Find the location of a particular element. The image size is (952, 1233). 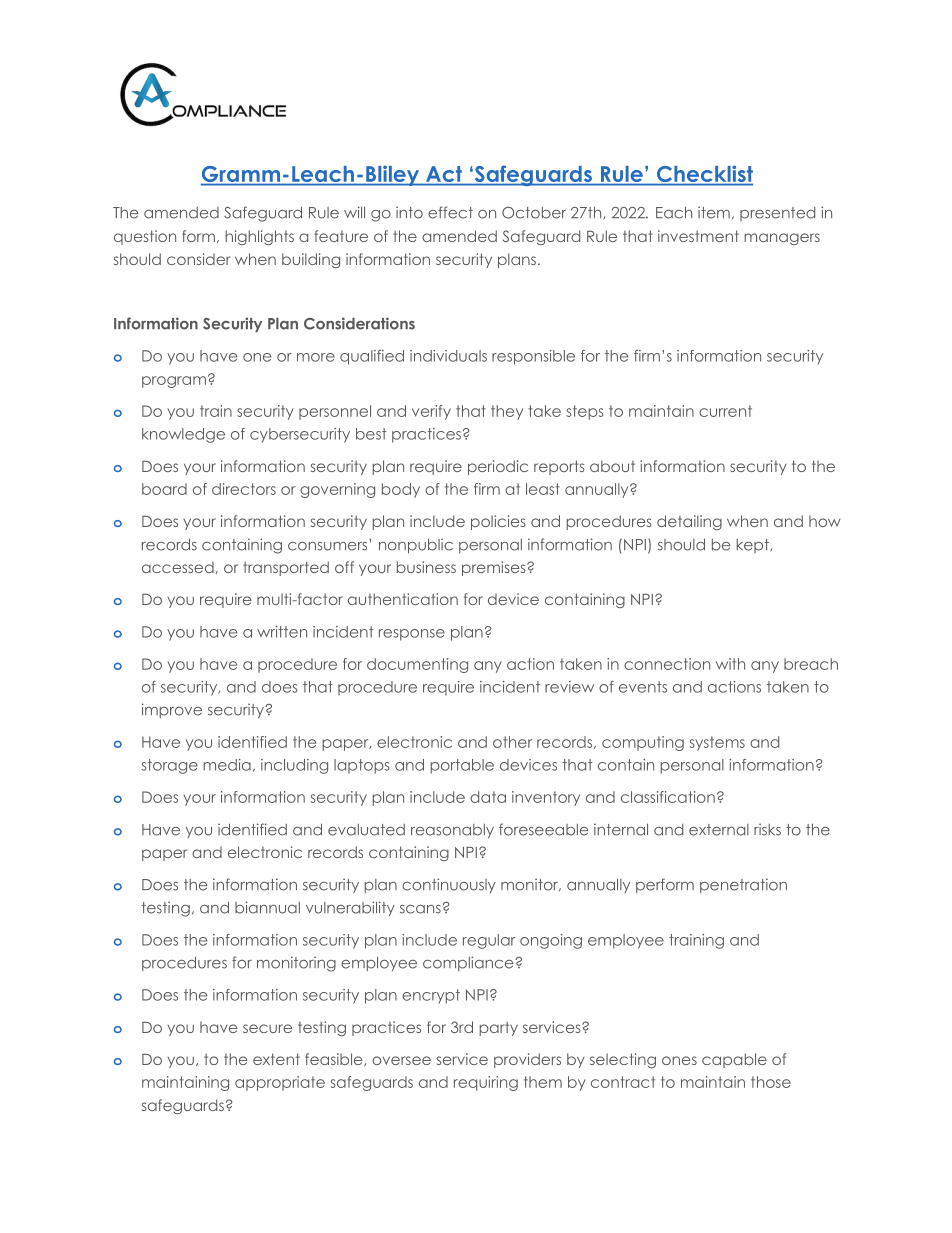

highlights is located at coordinates (259, 237).
